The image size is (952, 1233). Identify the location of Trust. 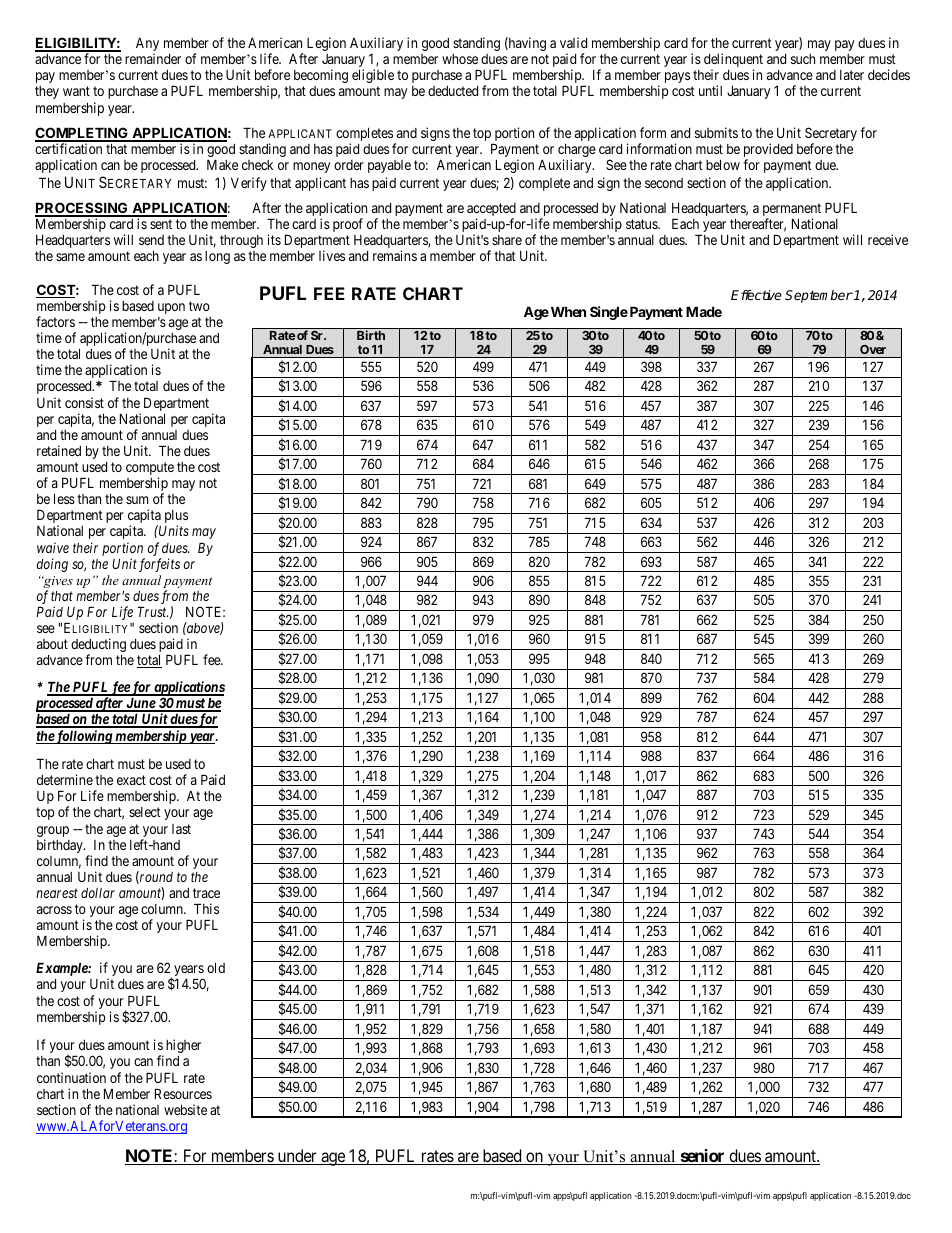
(153, 611).
